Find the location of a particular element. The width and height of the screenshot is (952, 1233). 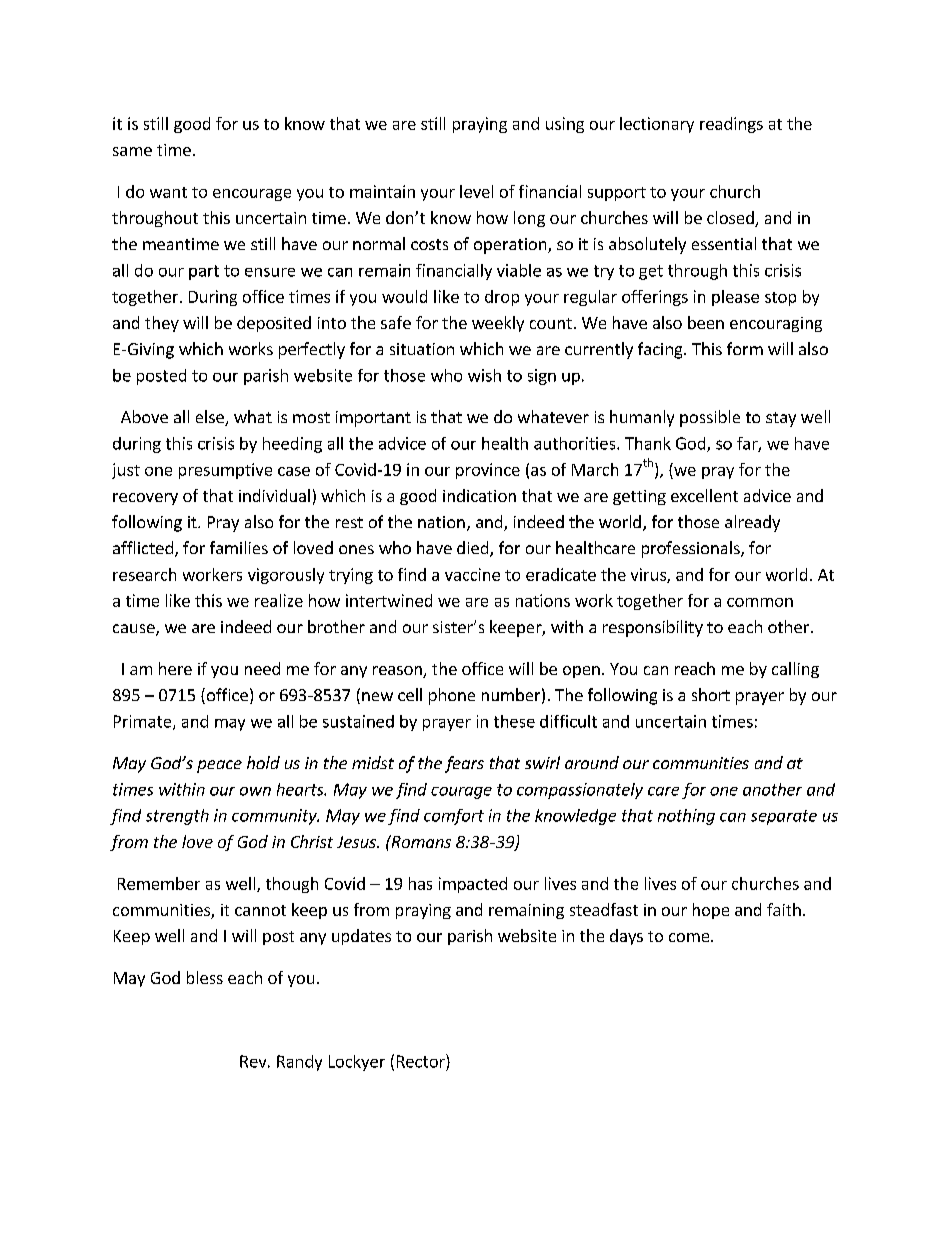

else is located at coordinates (211, 418).
